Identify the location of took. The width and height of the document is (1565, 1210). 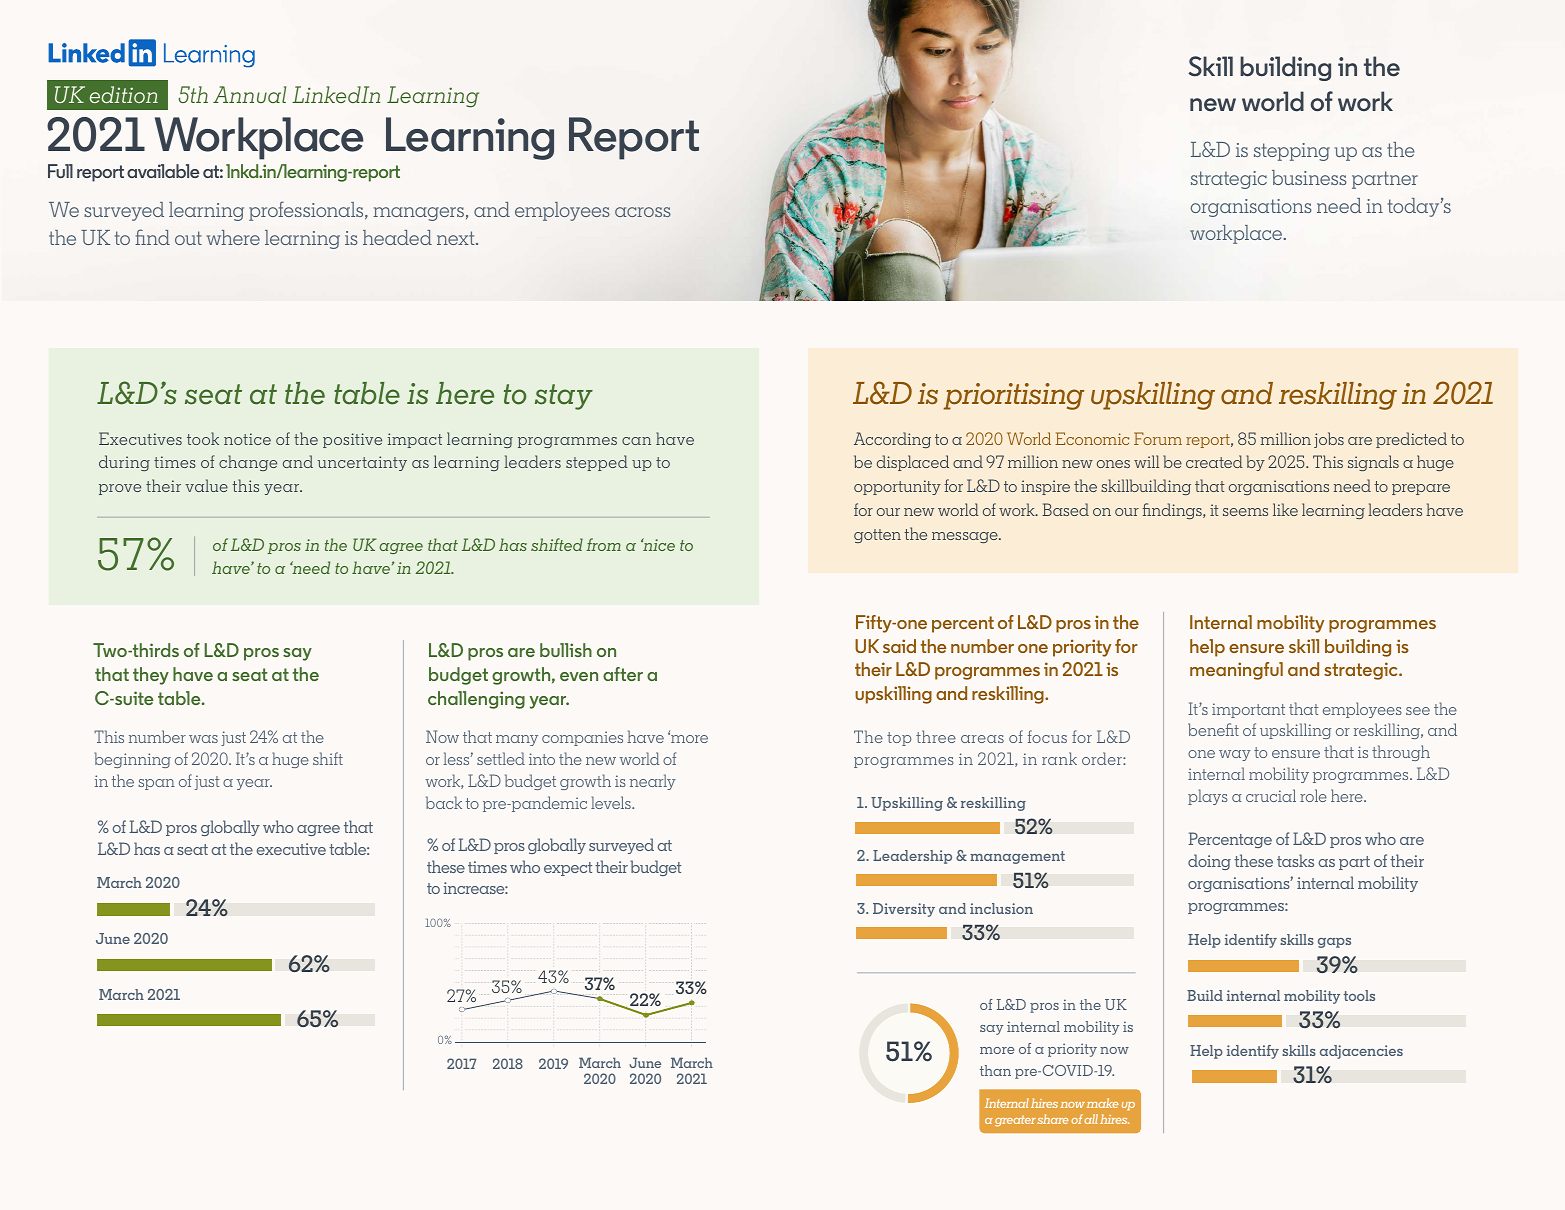
(203, 438).
